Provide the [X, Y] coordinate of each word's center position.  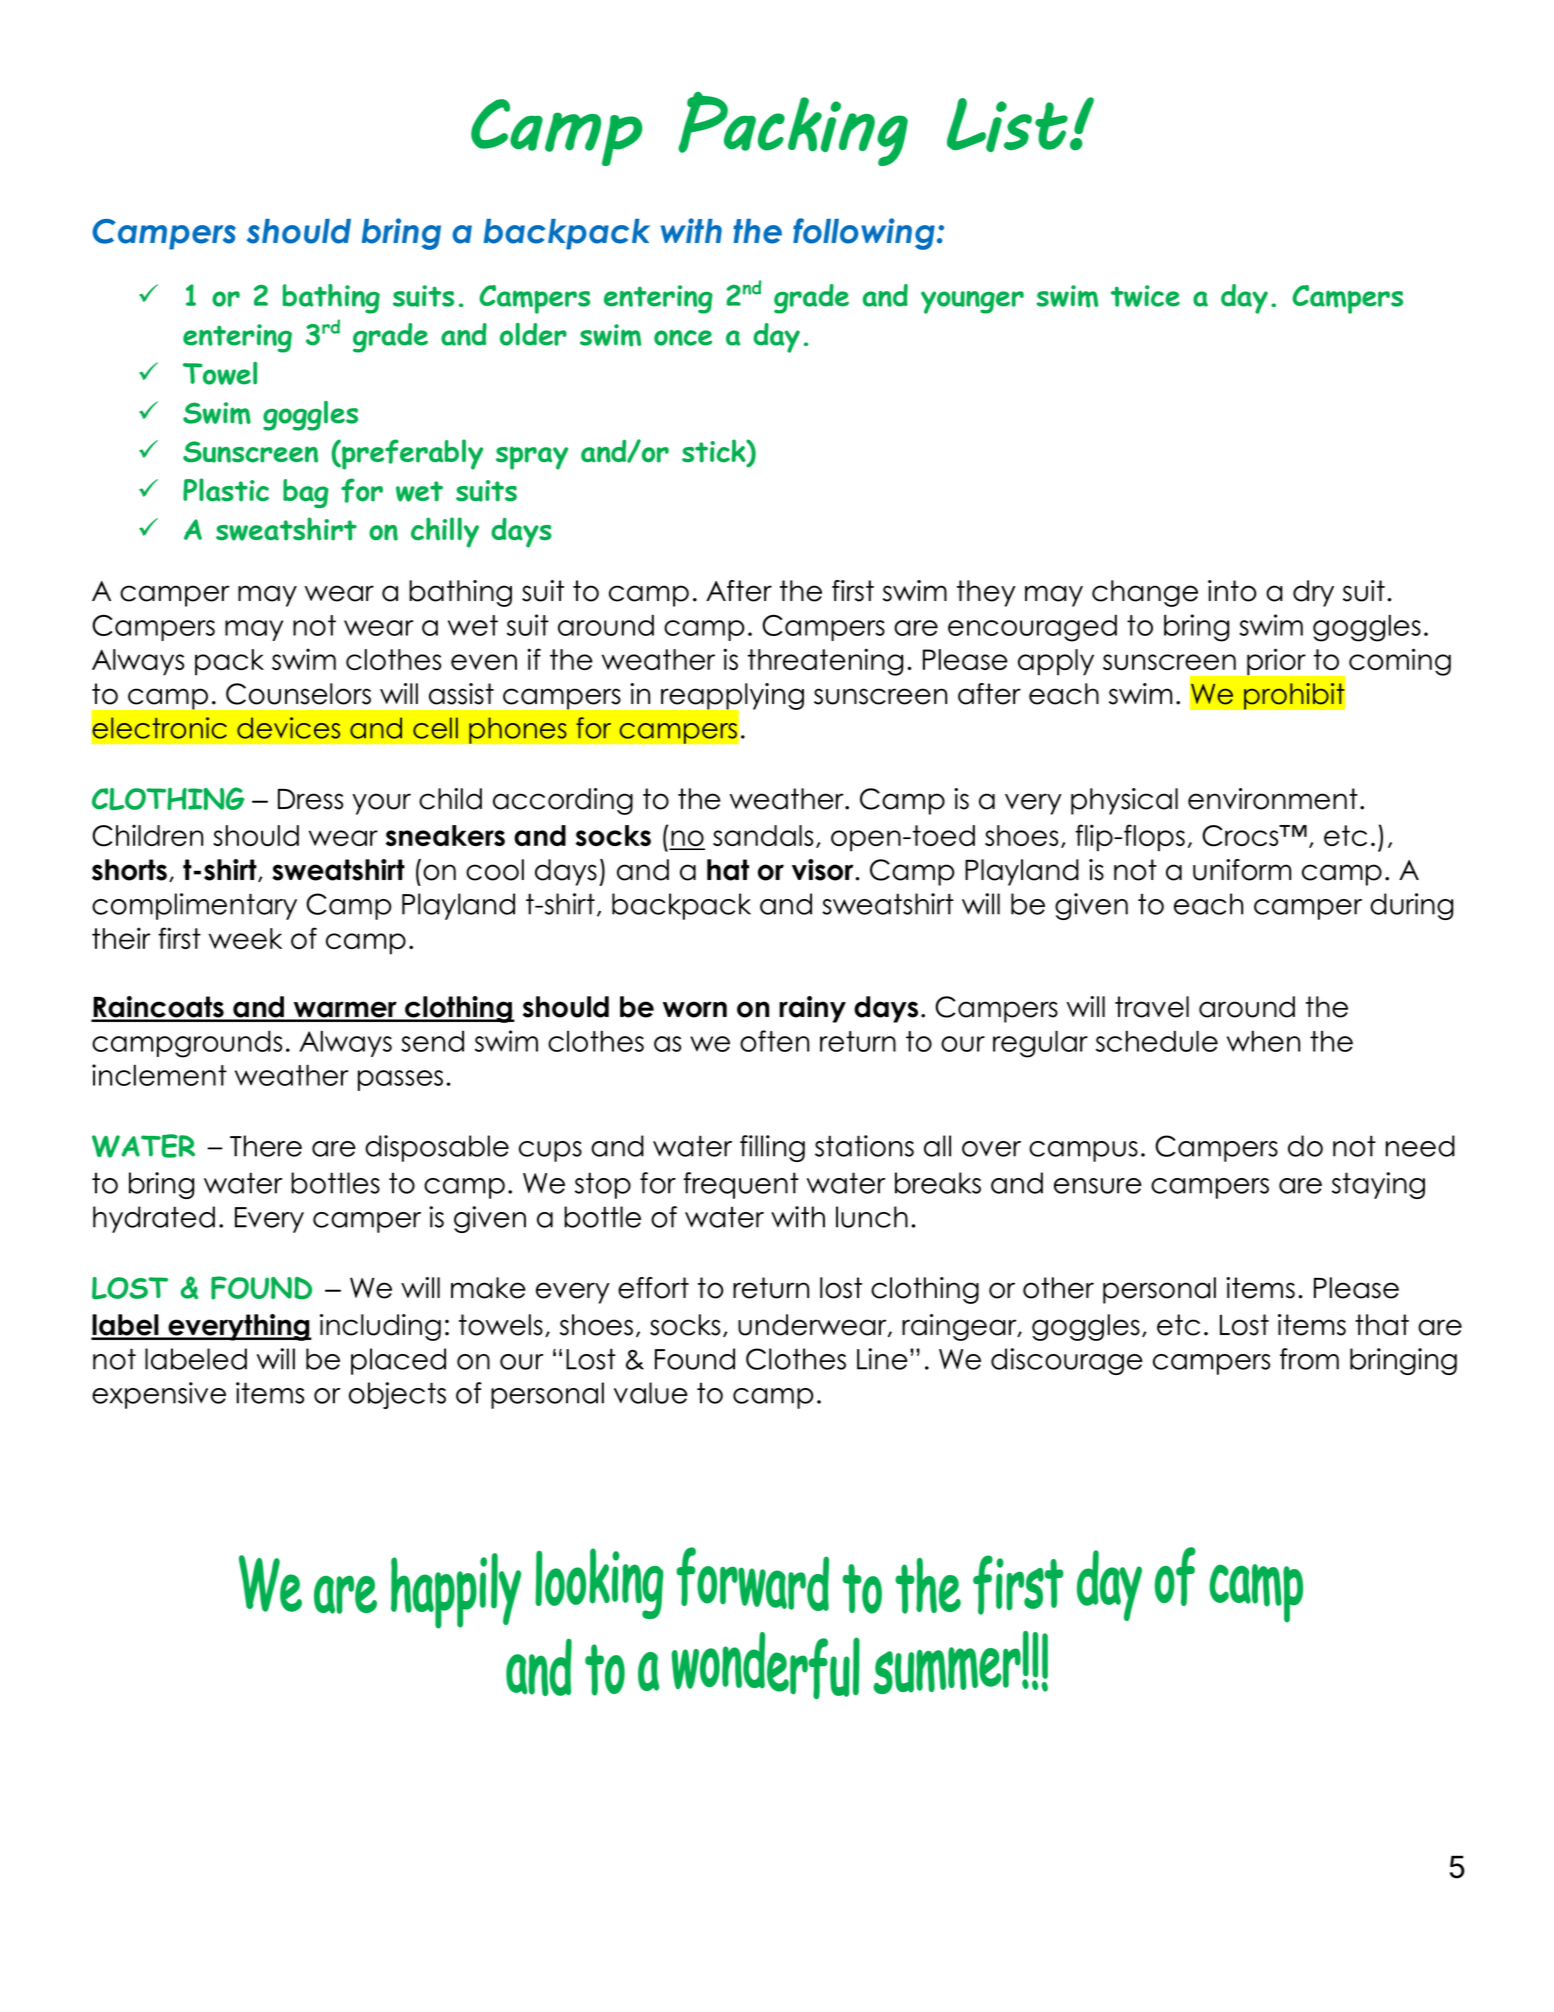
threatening [825, 662]
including [380, 1327]
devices [288, 728]
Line [882, 1359]
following [864, 234]
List [1007, 125]
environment [1273, 799]
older [533, 334]
